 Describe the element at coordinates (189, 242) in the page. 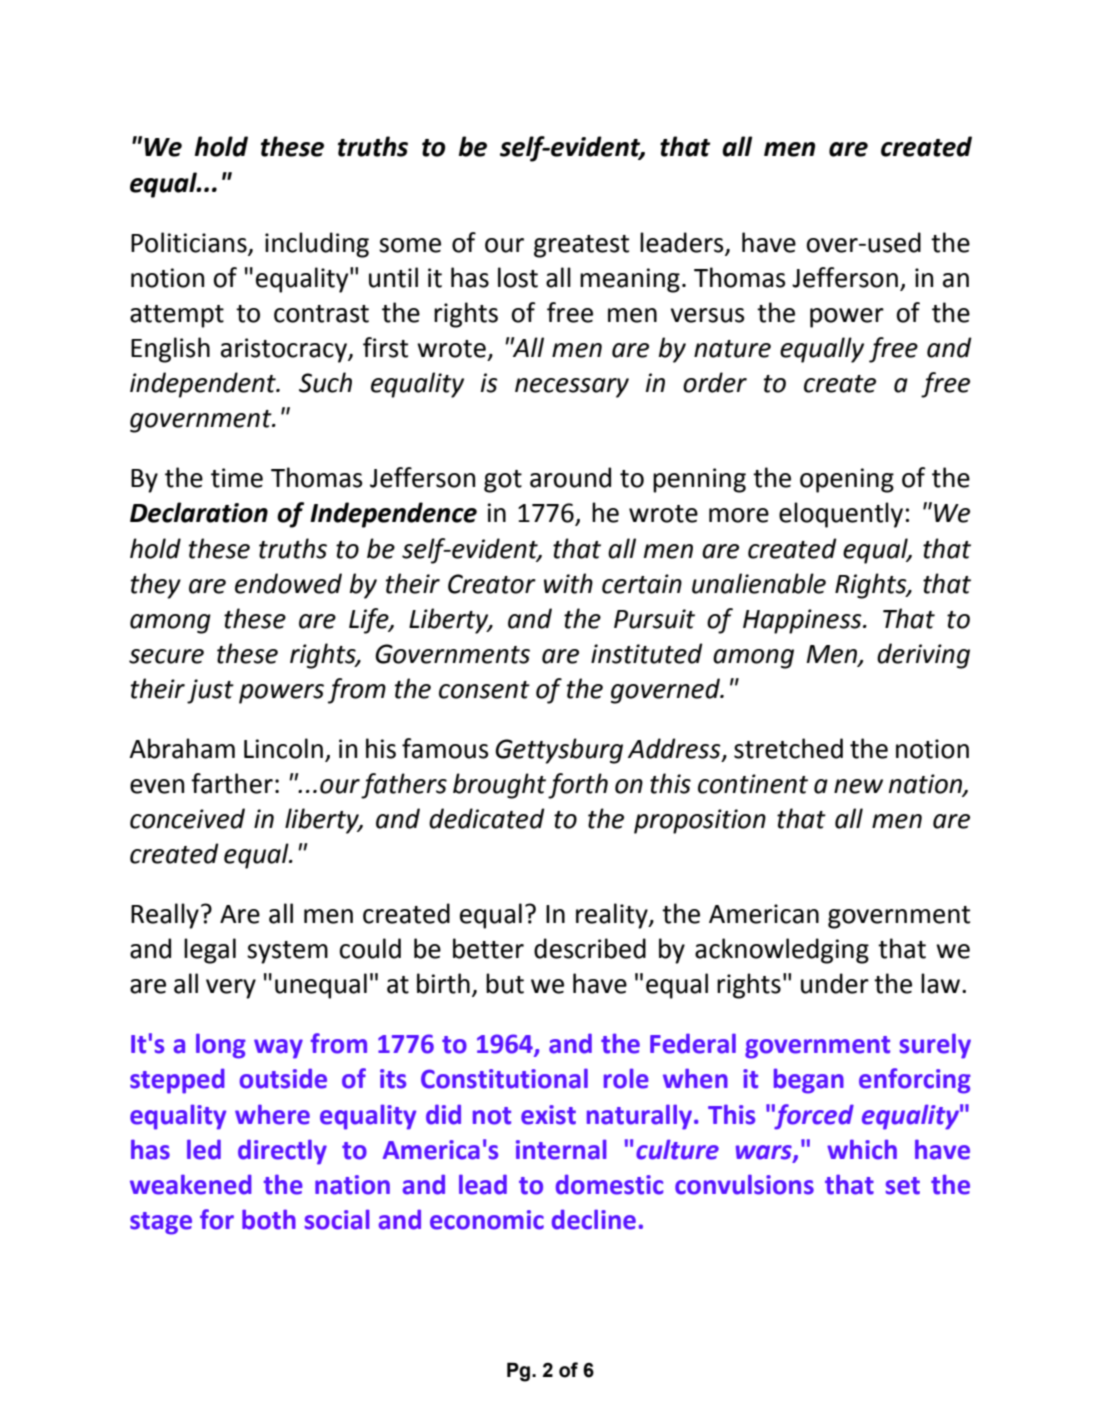

I see `Politicians` at that location.
